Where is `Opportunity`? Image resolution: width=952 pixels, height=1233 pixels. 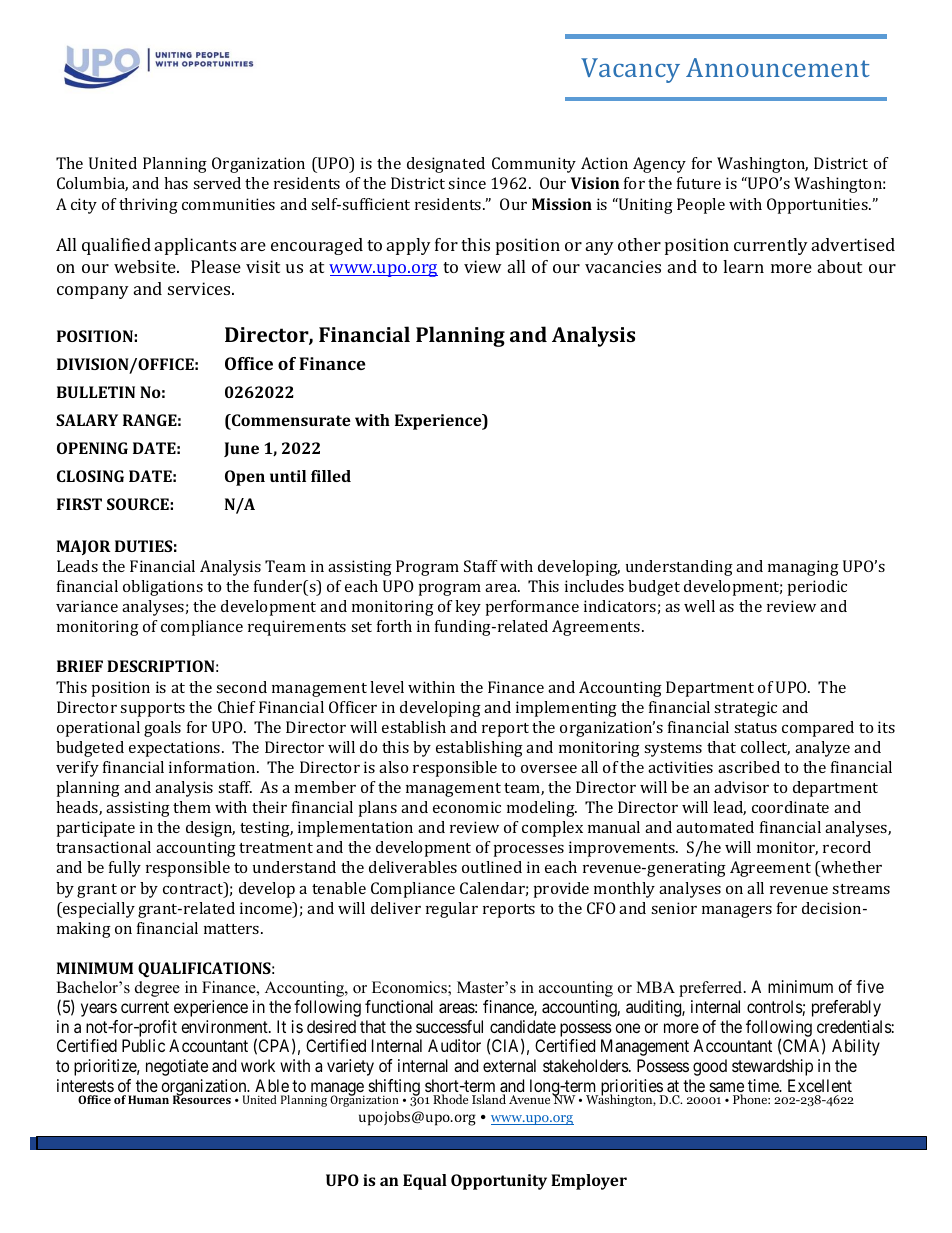
Opportunity is located at coordinates (499, 1182).
